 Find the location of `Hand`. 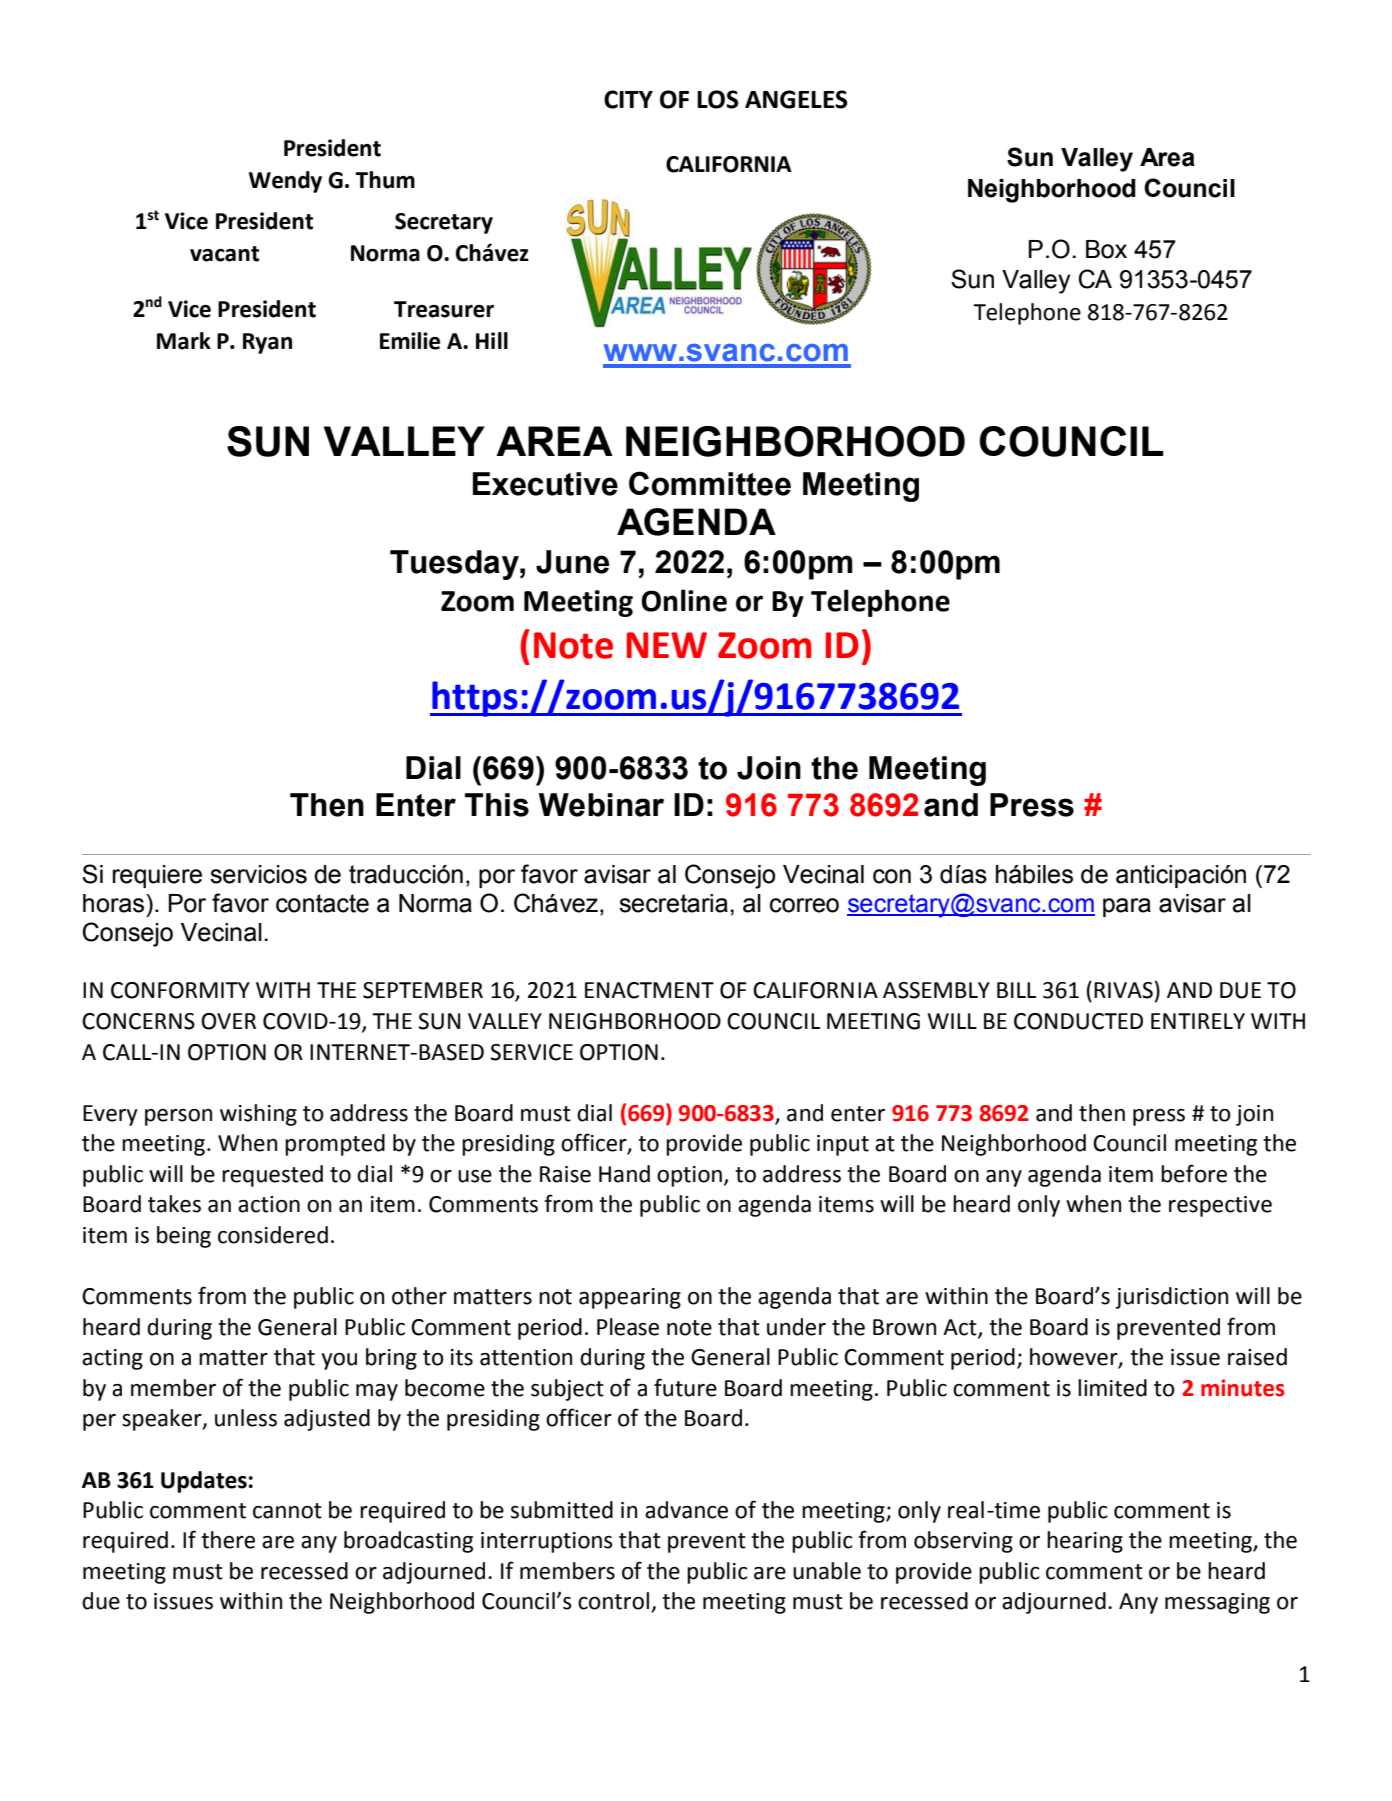

Hand is located at coordinates (624, 1174).
